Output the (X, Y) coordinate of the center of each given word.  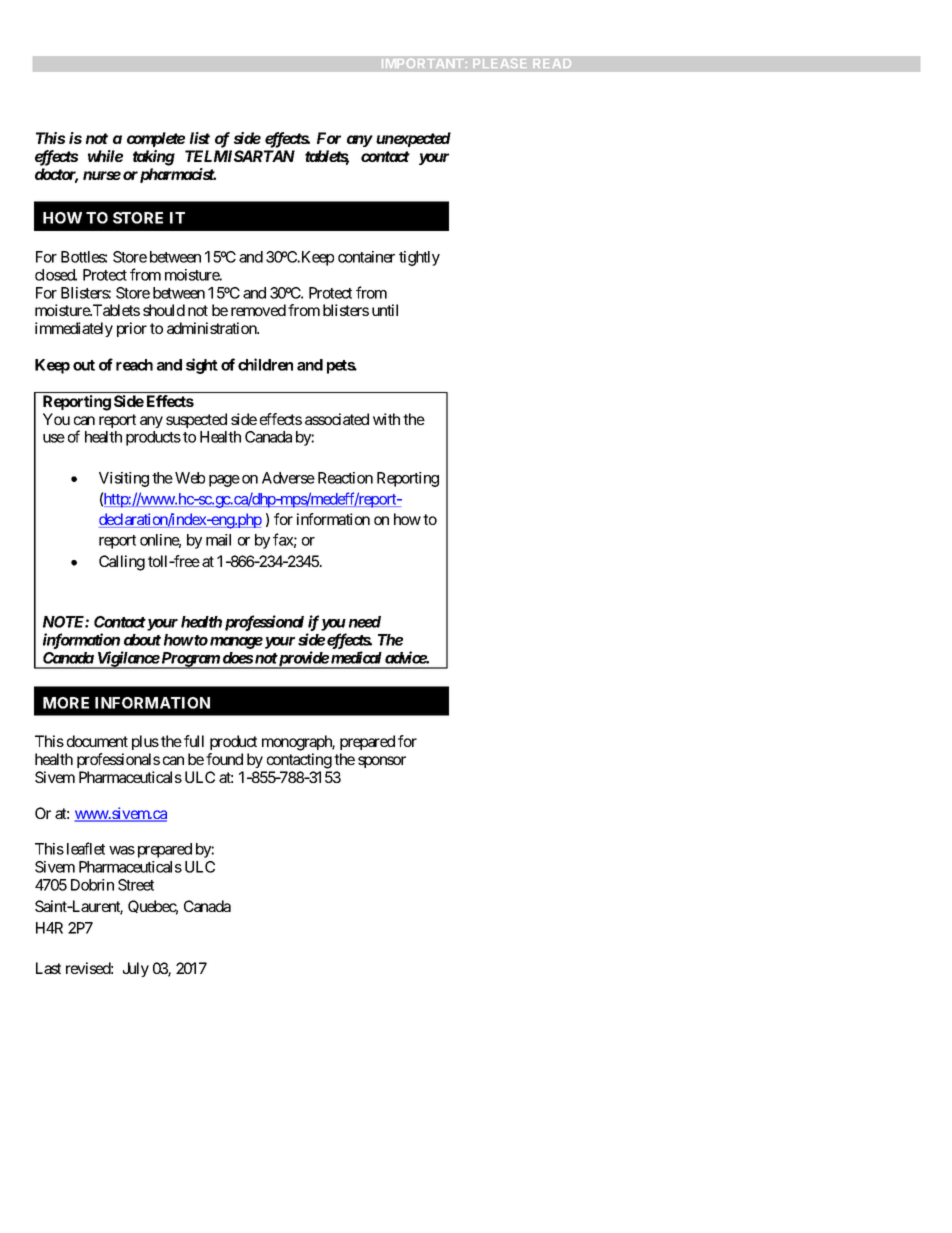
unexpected (413, 139)
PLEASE (500, 63)
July (136, 969)
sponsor (382, 762)
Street (136, 885)
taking (154, 158)
